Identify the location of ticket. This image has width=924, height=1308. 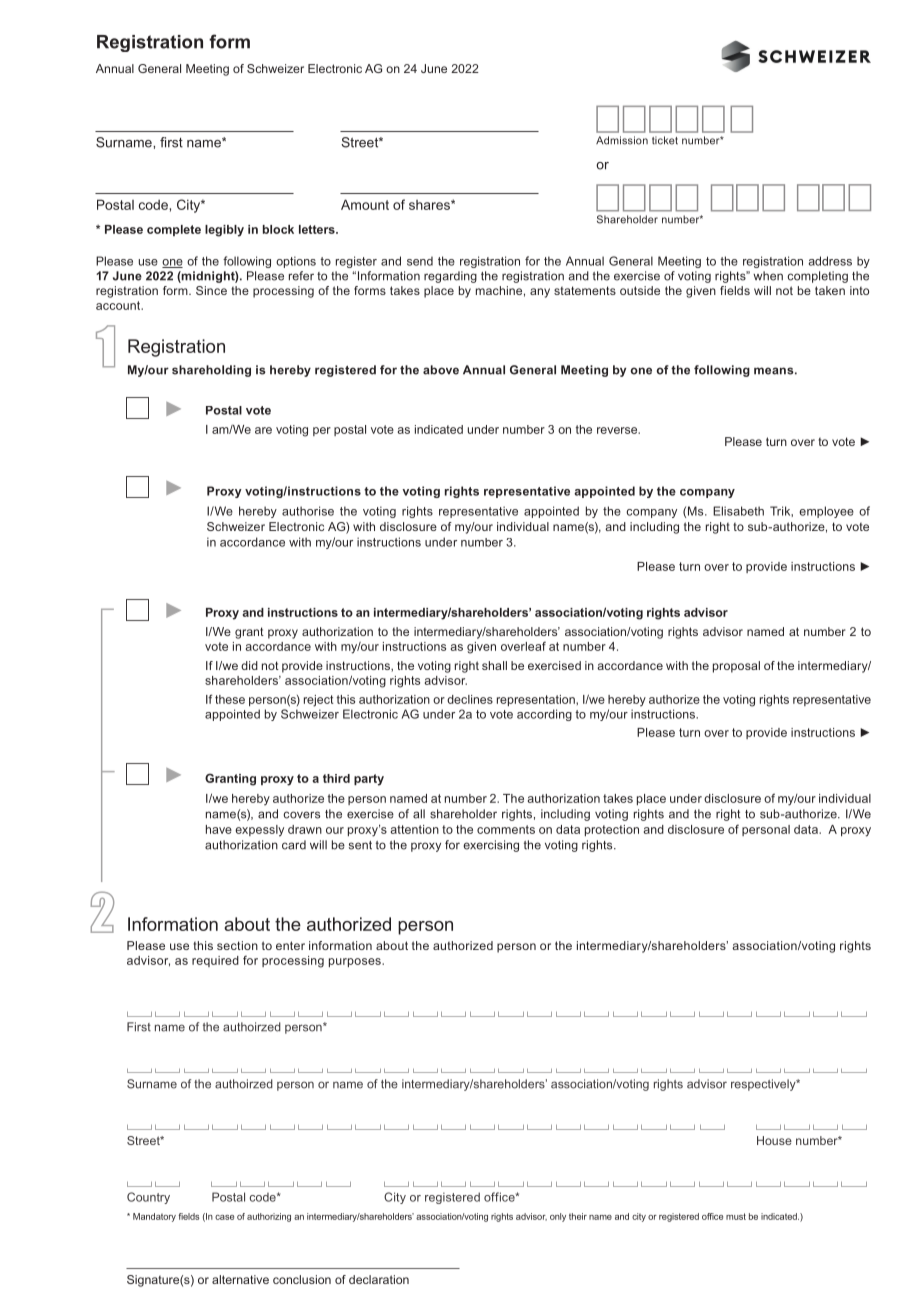
(665, 140).
